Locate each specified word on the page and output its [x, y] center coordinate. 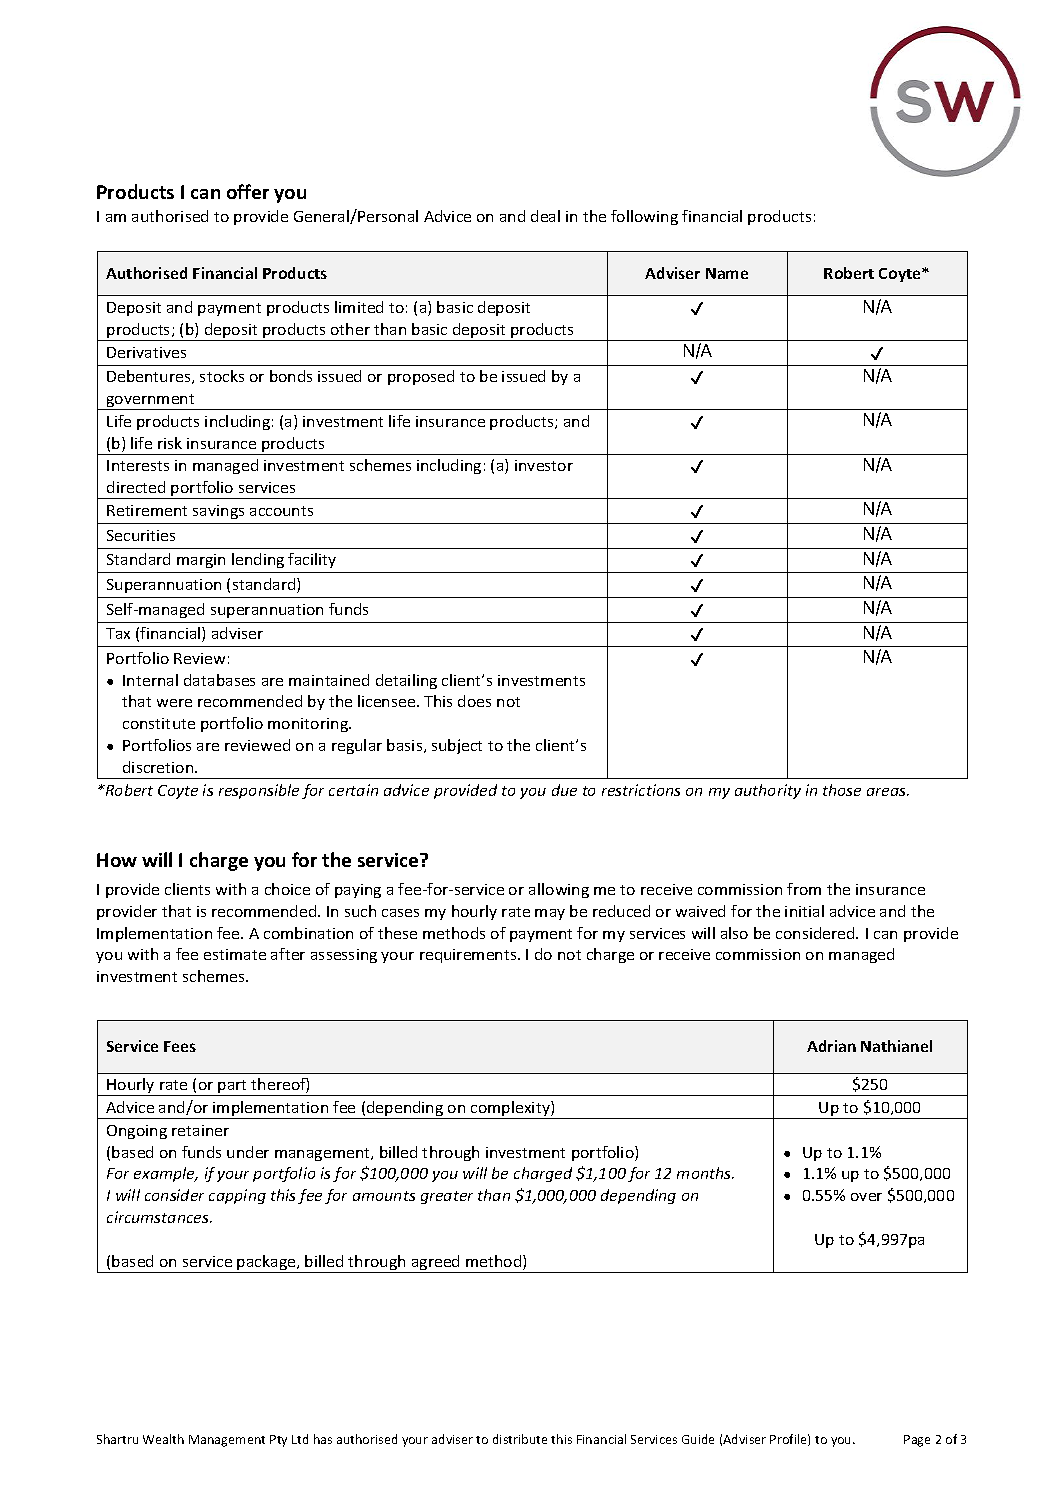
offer [248, 191]
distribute [520, 1439]
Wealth [163, 1439]
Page [917, 1441]
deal [545, 216]
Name [727, 273]
